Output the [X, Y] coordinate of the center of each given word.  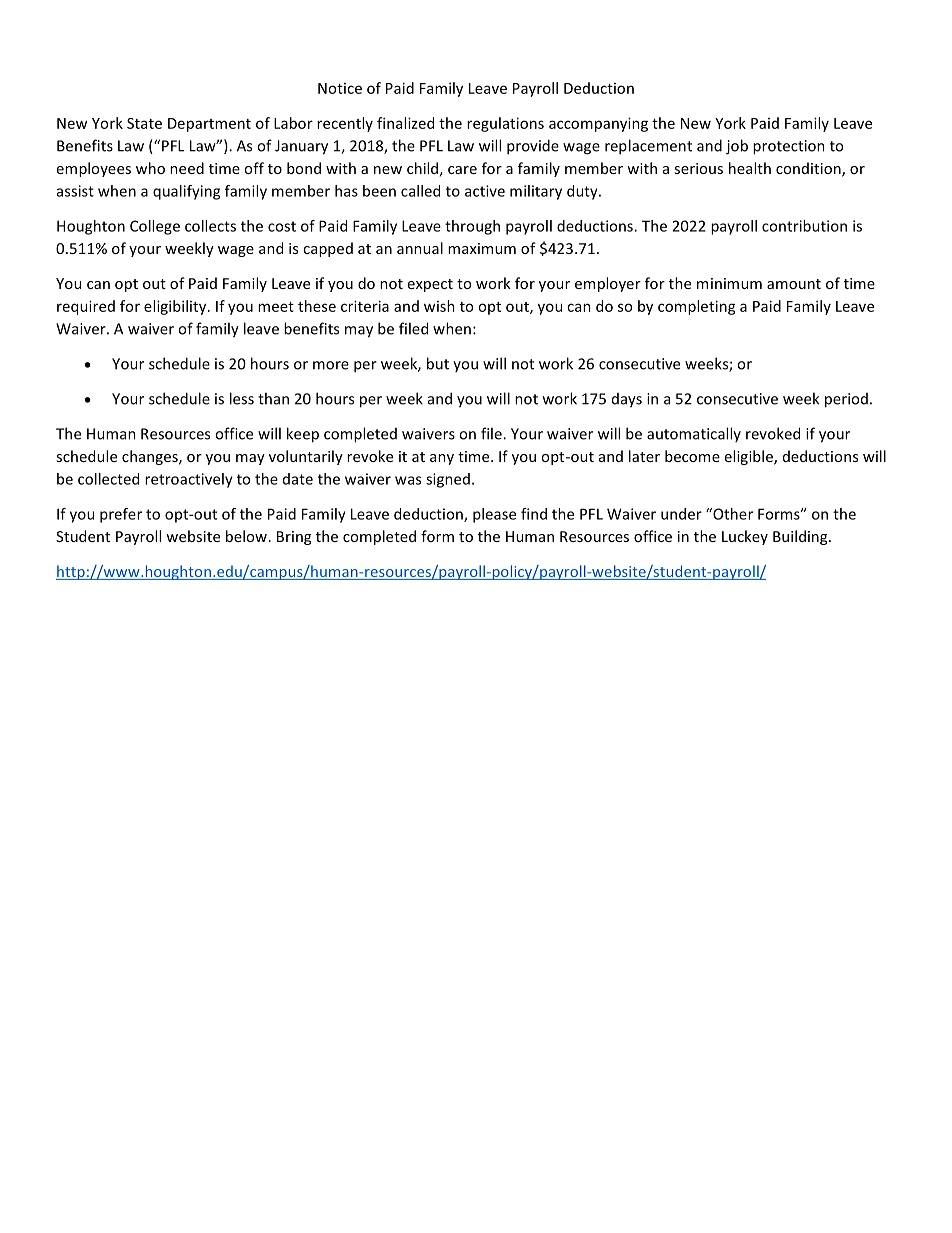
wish [439, 306]
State [144, 123]
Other [732, 514]
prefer [121, 515]
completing [697, 307]
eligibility [176, 307]
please [494, 515]
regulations [505, 124]
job [737, 147]
